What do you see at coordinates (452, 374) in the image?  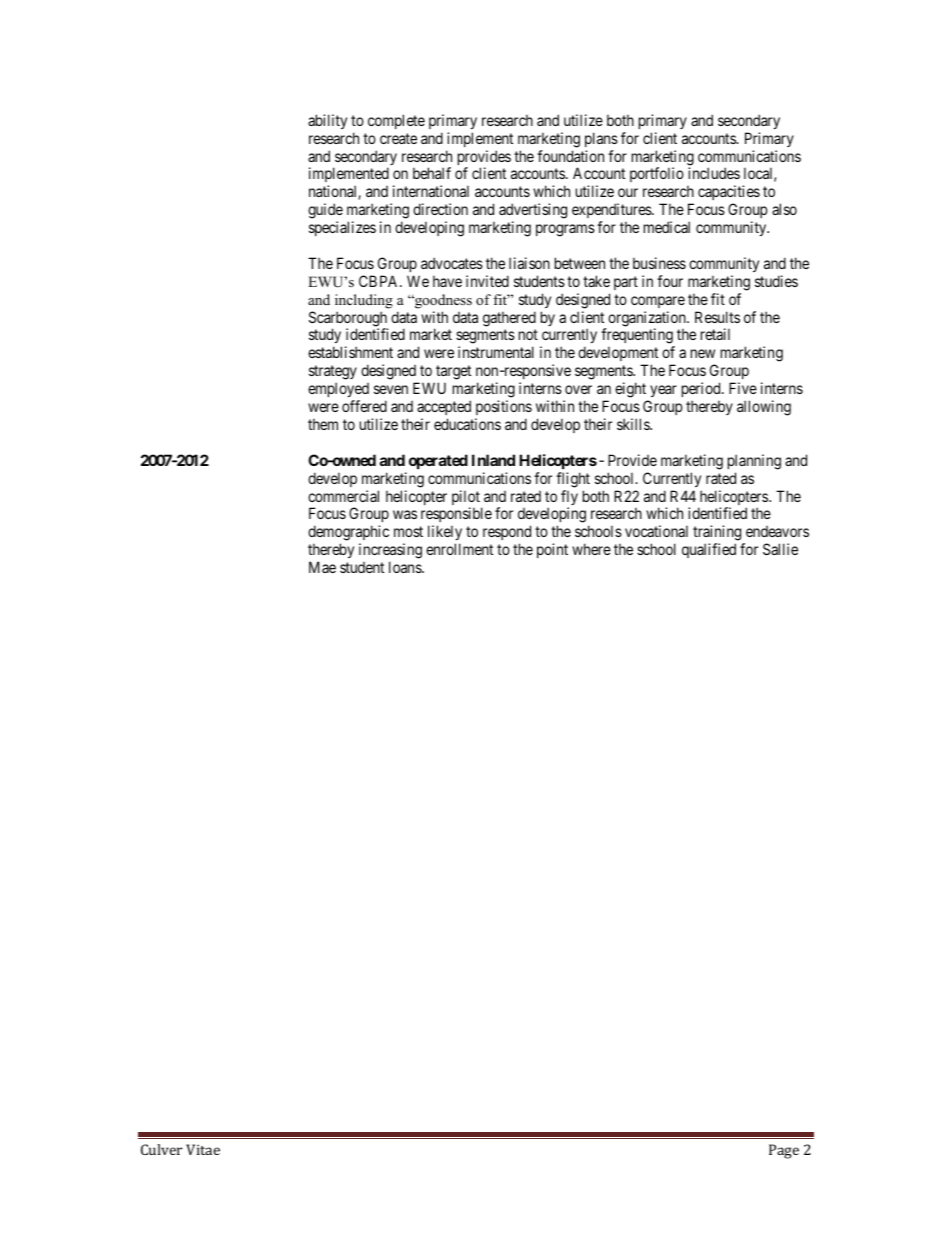 I see `target` at bounding box center [452, 374].
